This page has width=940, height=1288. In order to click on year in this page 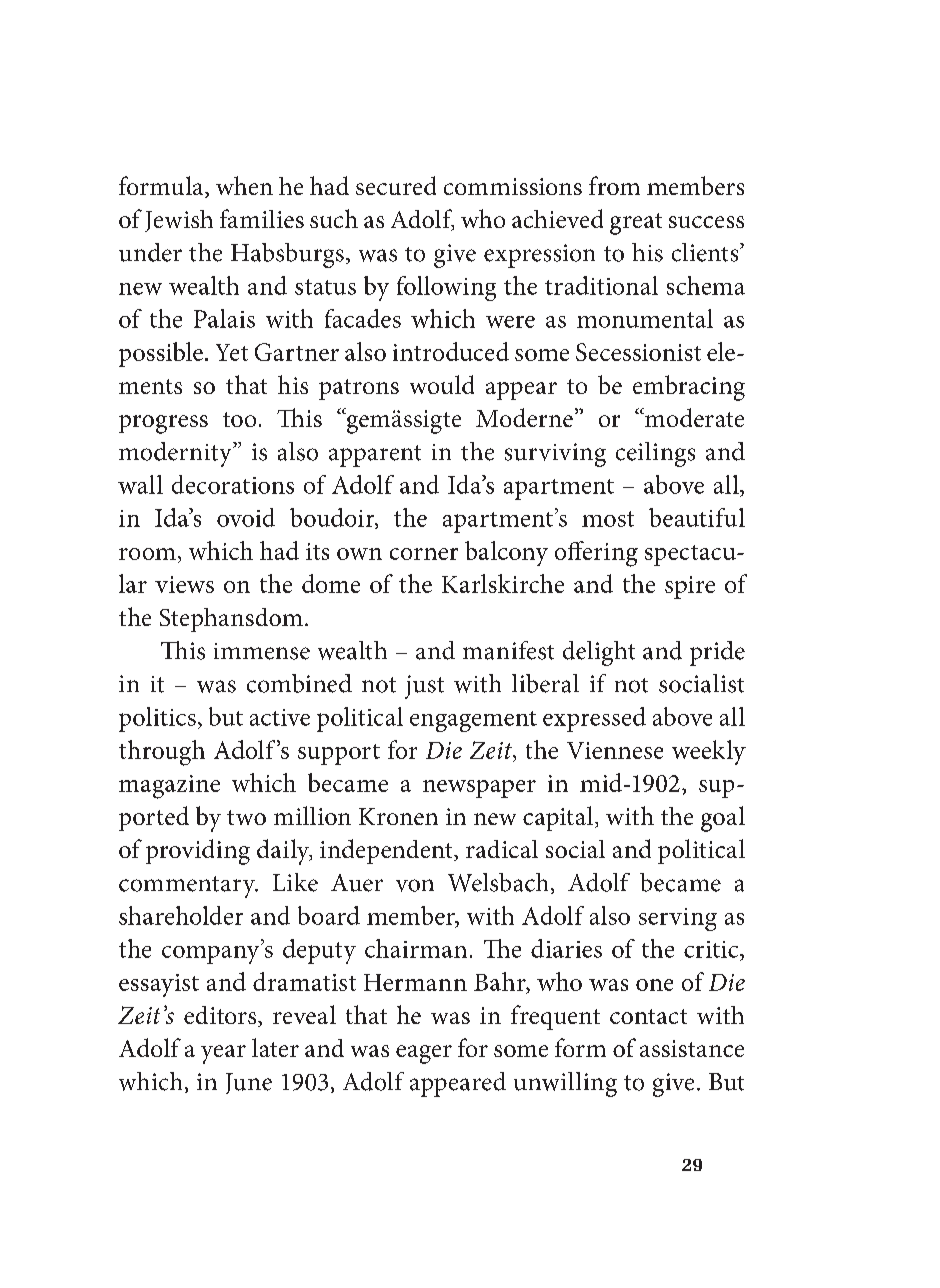, I will do `click(223, 1054)`.
